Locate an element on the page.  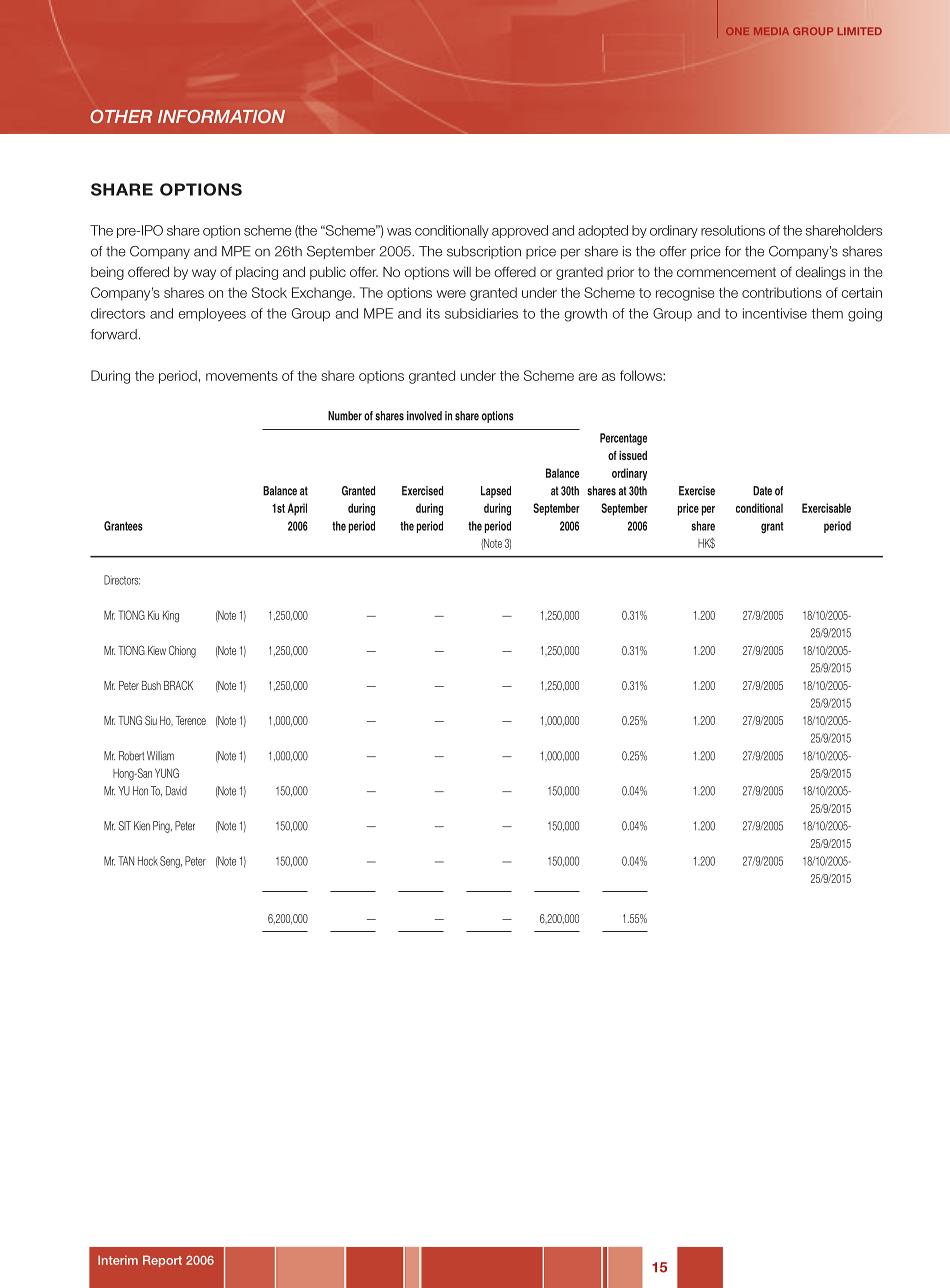
approved is located at coordinates (520, 231).
